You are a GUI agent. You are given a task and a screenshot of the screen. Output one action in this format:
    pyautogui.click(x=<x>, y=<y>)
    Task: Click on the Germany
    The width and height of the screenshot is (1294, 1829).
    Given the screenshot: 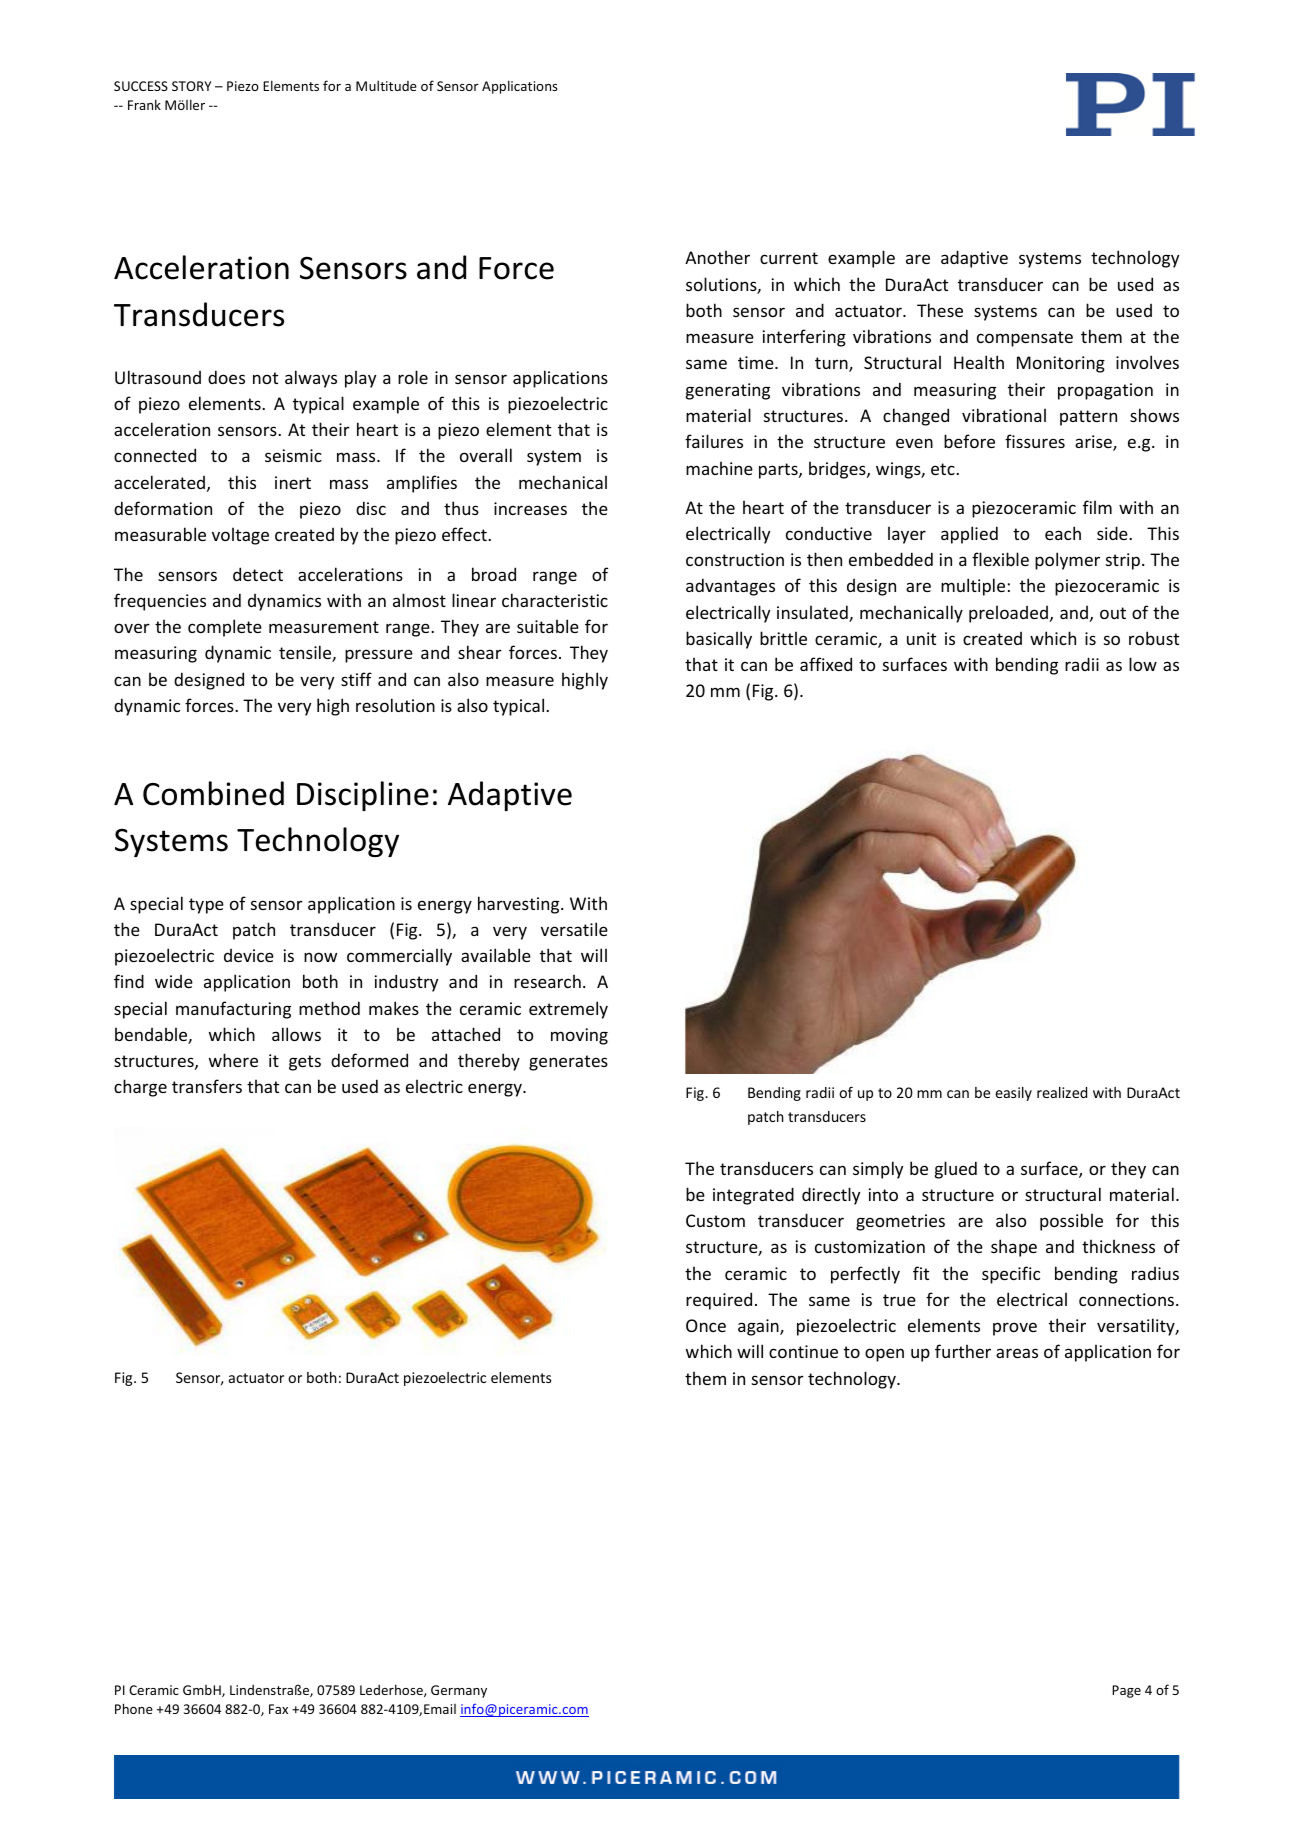 What is the action you would take?
    pyautogui.click(x=459, y=1691)
